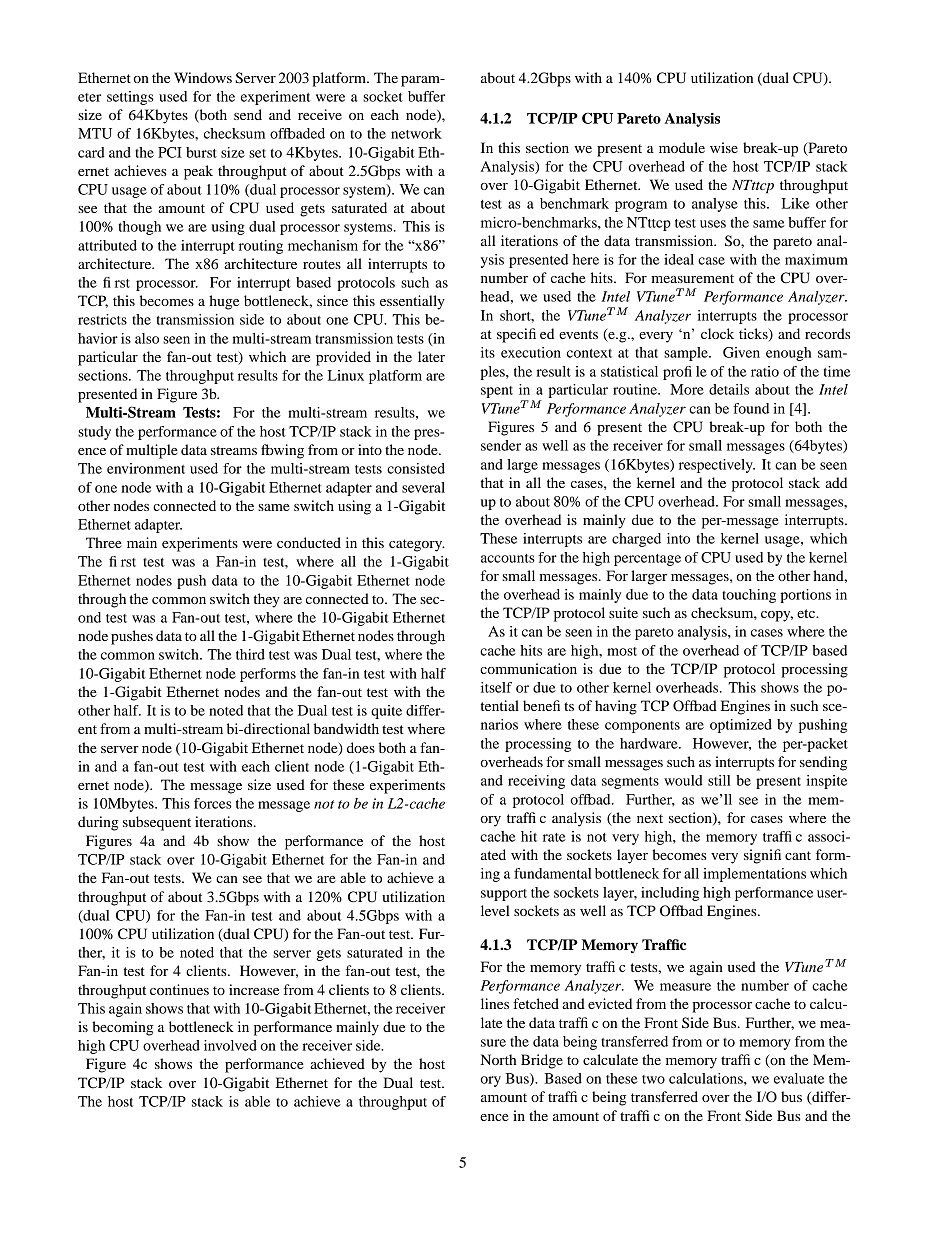 The height and width of the document is (1233, 952). What do you see at coordinates (724, 147) in the document?
I see `wise` at bounding box center [724, 147].
